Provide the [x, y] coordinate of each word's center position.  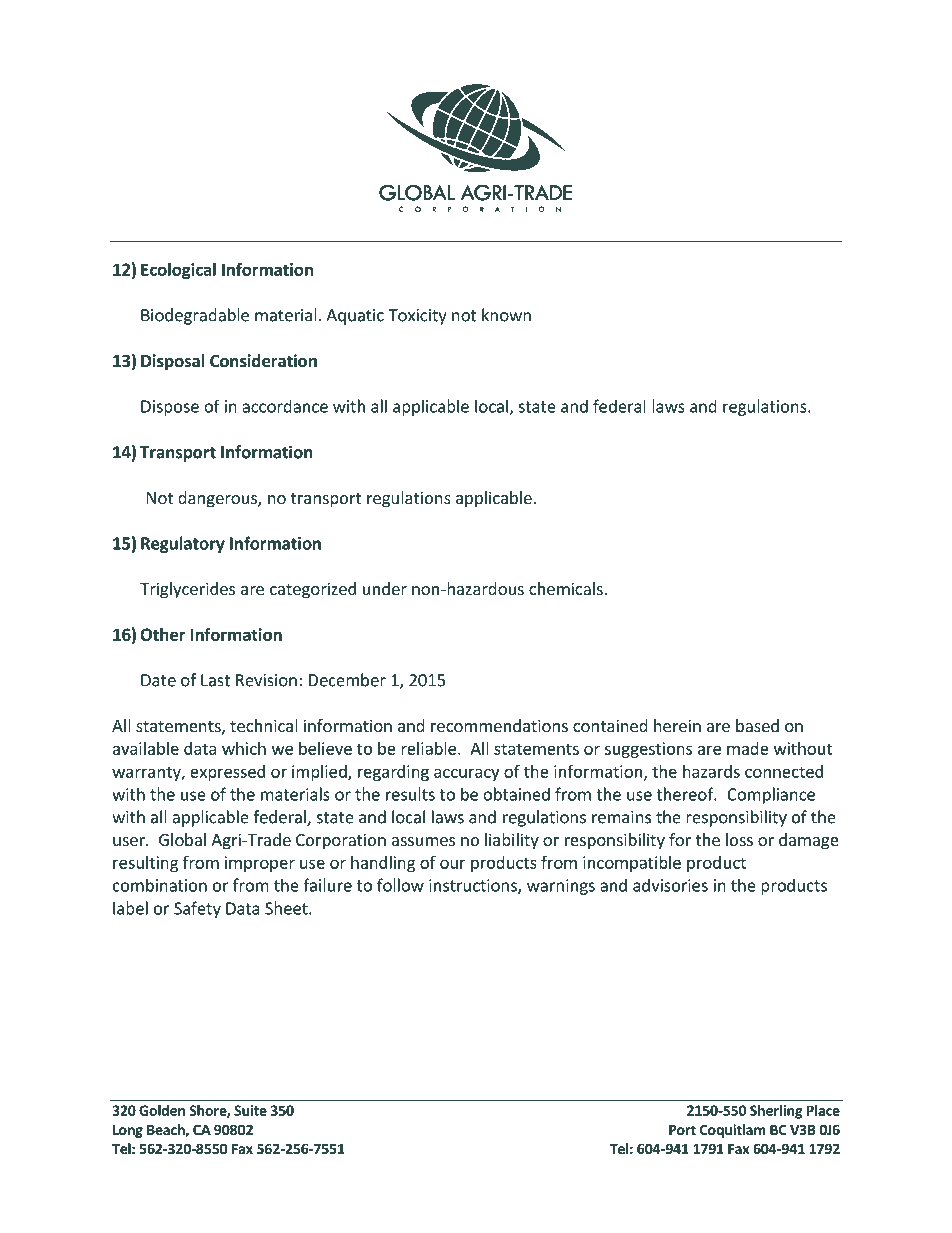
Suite [250, 1110]
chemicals [566, 588]
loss [739, 839]
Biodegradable [195, 316]
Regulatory [183, 544]
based [757, 725]
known [506, 315]
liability [512, 841]
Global [182, 839]
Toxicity [417, 317]
